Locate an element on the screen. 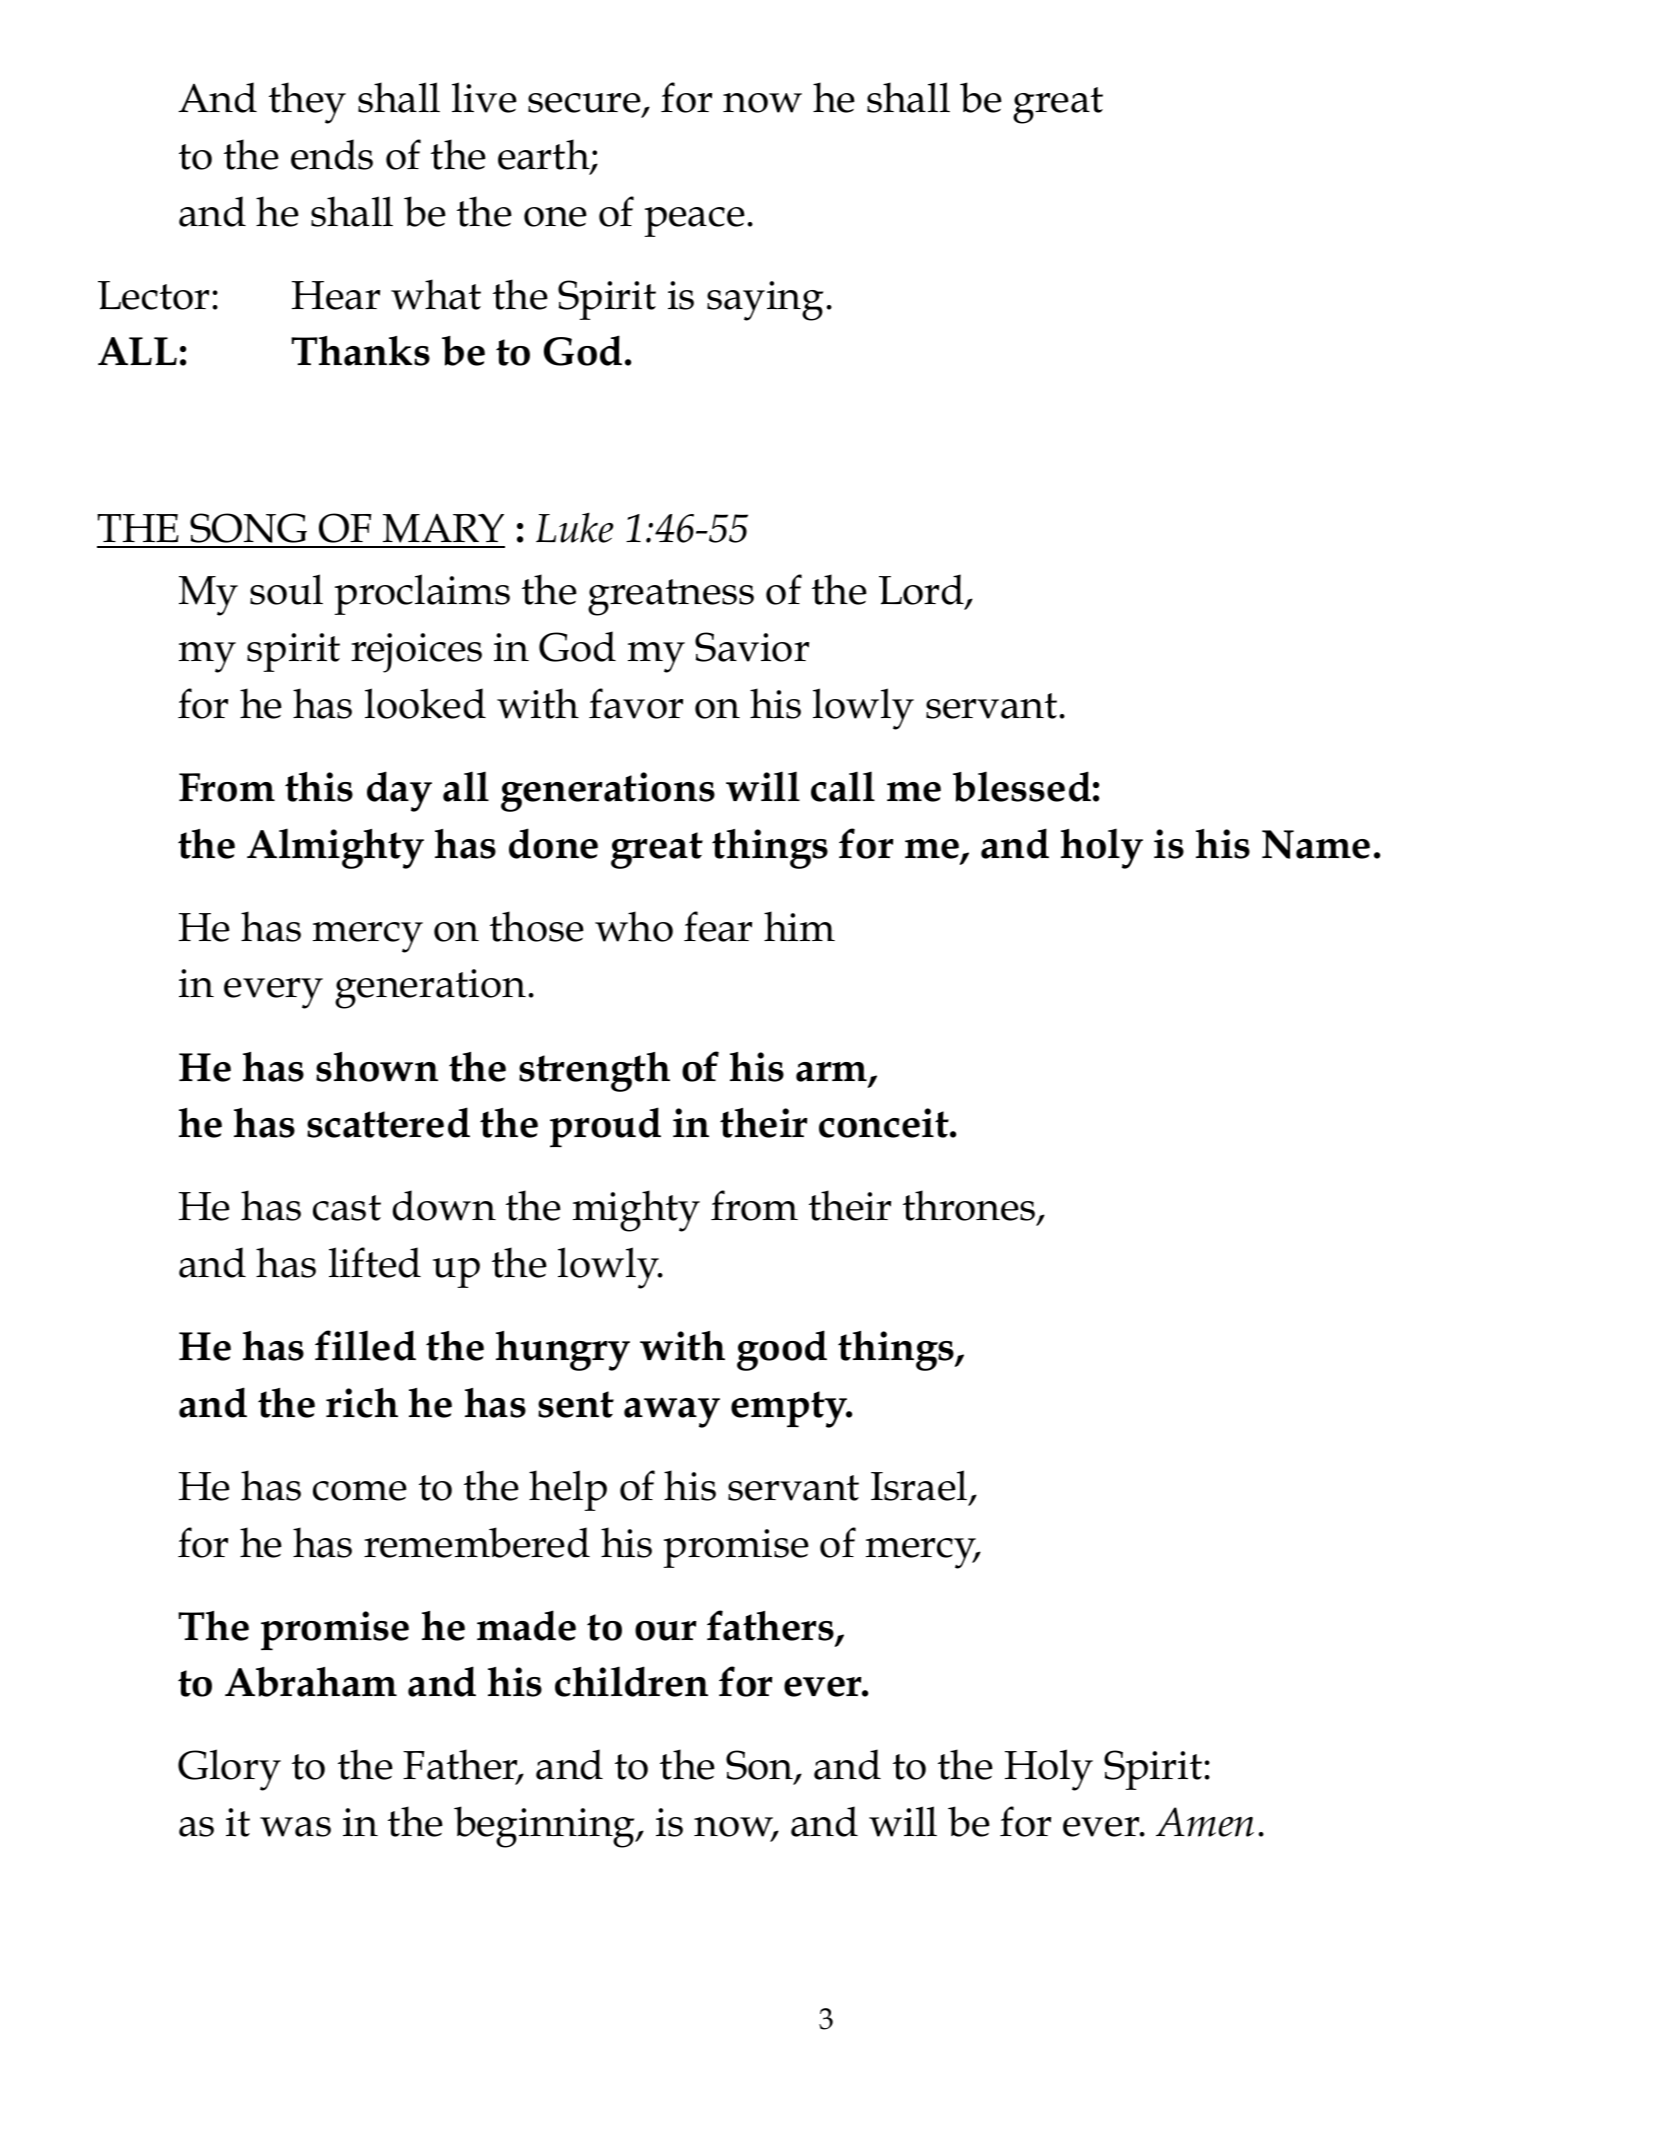 This screenshot has width=1653, height=2139. saying is located at coordinates (765, 301).
